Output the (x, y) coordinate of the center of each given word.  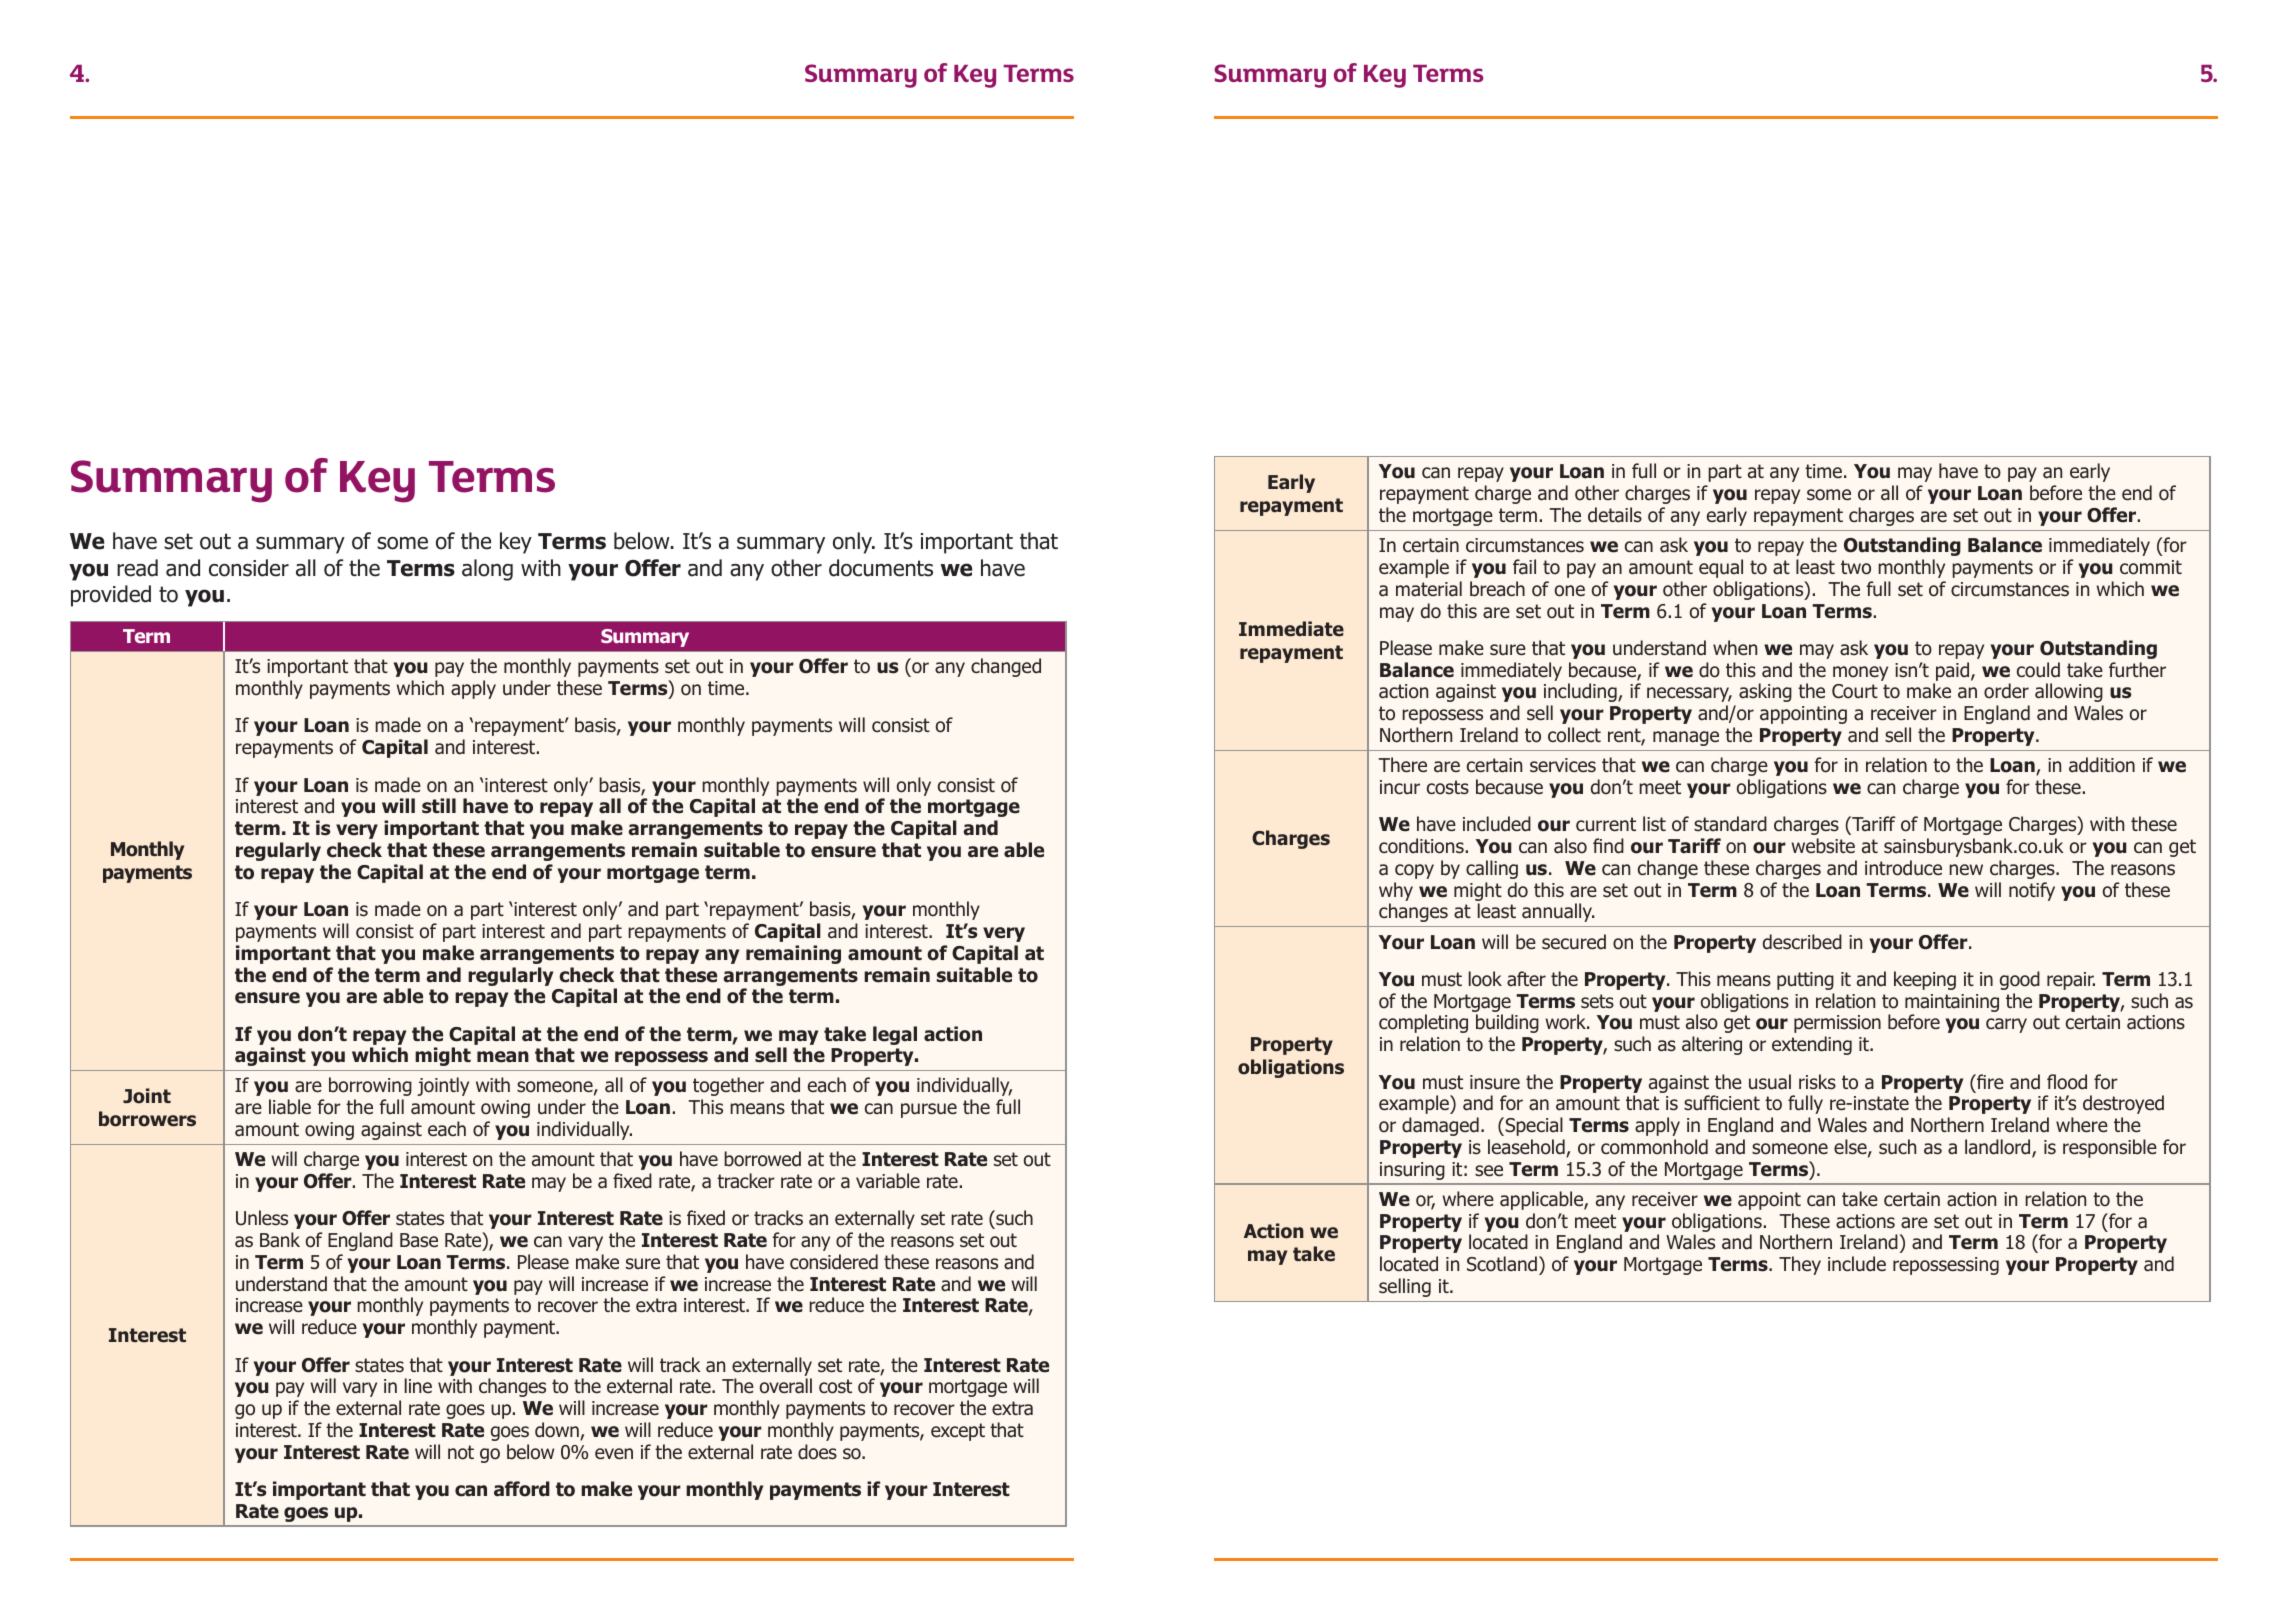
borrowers (147, 1119)
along (487, 570)
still (439, 806)
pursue (929, 1110)
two (1856, 567)
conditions (1421, 846)
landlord (1999, 1148)
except (958, 1432)
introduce (1903, 868)
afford (522, 1489)
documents (881, 568)
